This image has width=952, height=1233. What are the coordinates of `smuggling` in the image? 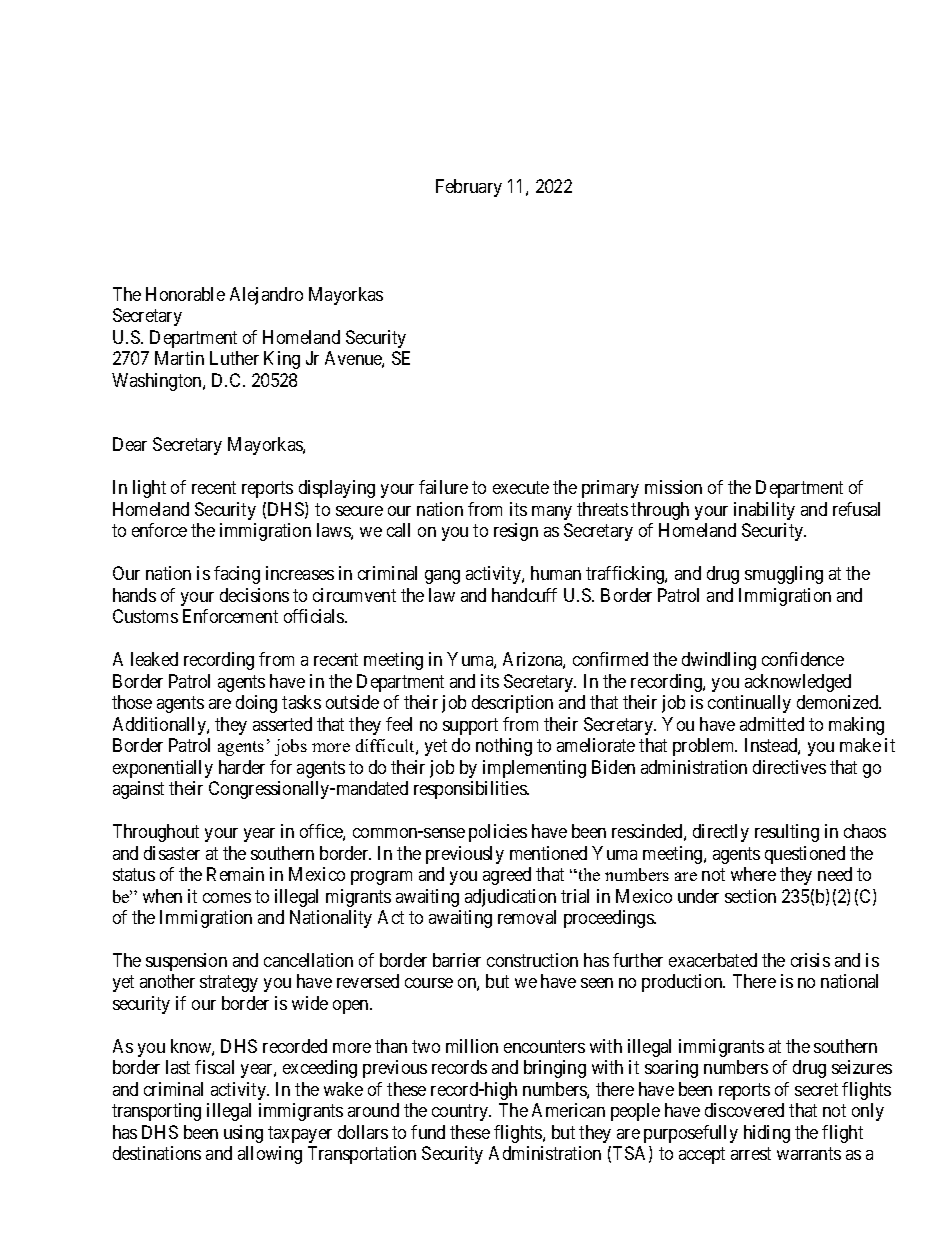 It's located at (784, 575).
